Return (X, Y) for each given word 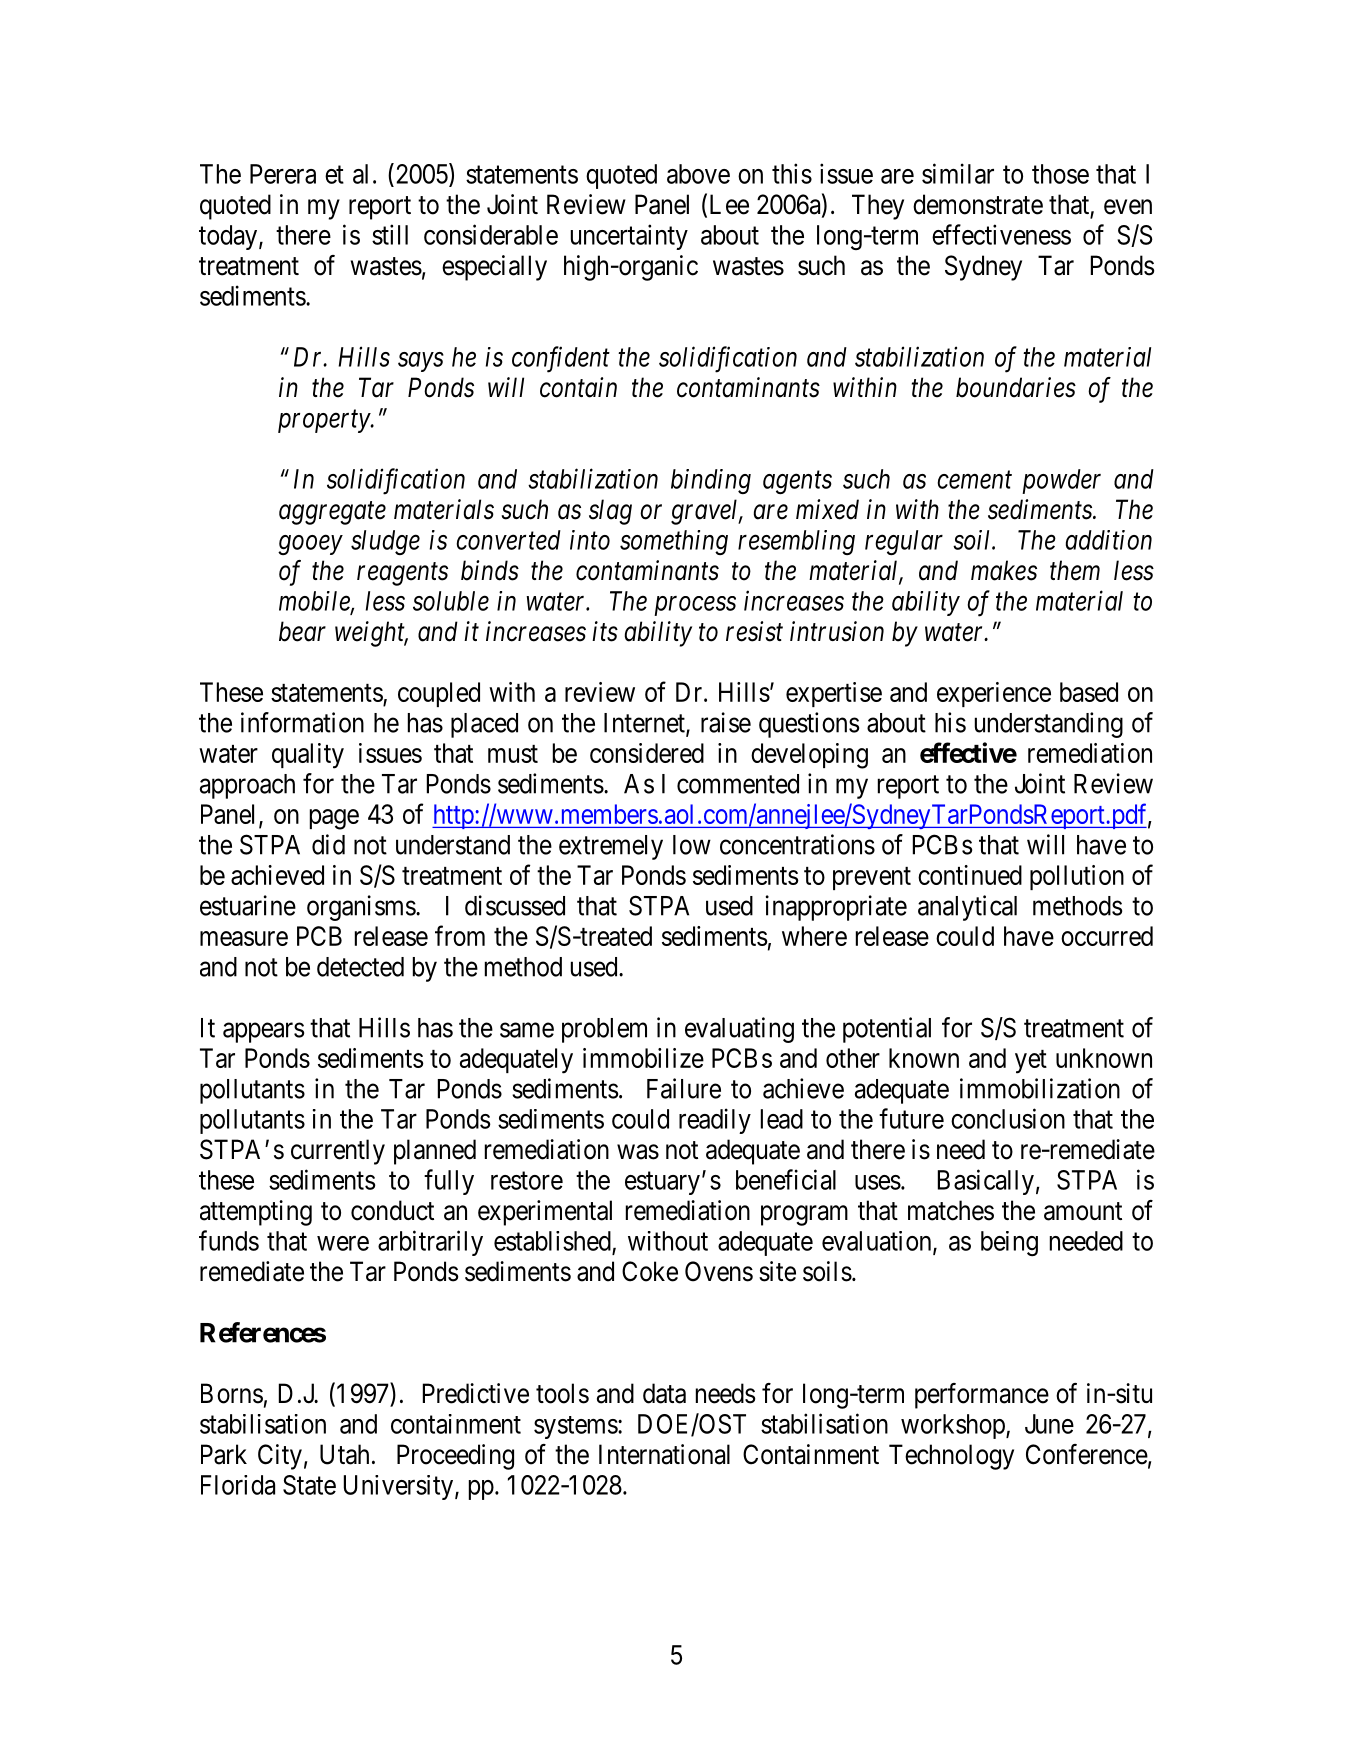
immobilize (643, 1058)
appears (263, 1032)
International (664, 1454)
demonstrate (978, 204)
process (695, 606)
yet (1031, 1062)
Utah (344, 1454)
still (390, 234)
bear (302, 631)
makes (1004, 570)
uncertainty (629, 237)
